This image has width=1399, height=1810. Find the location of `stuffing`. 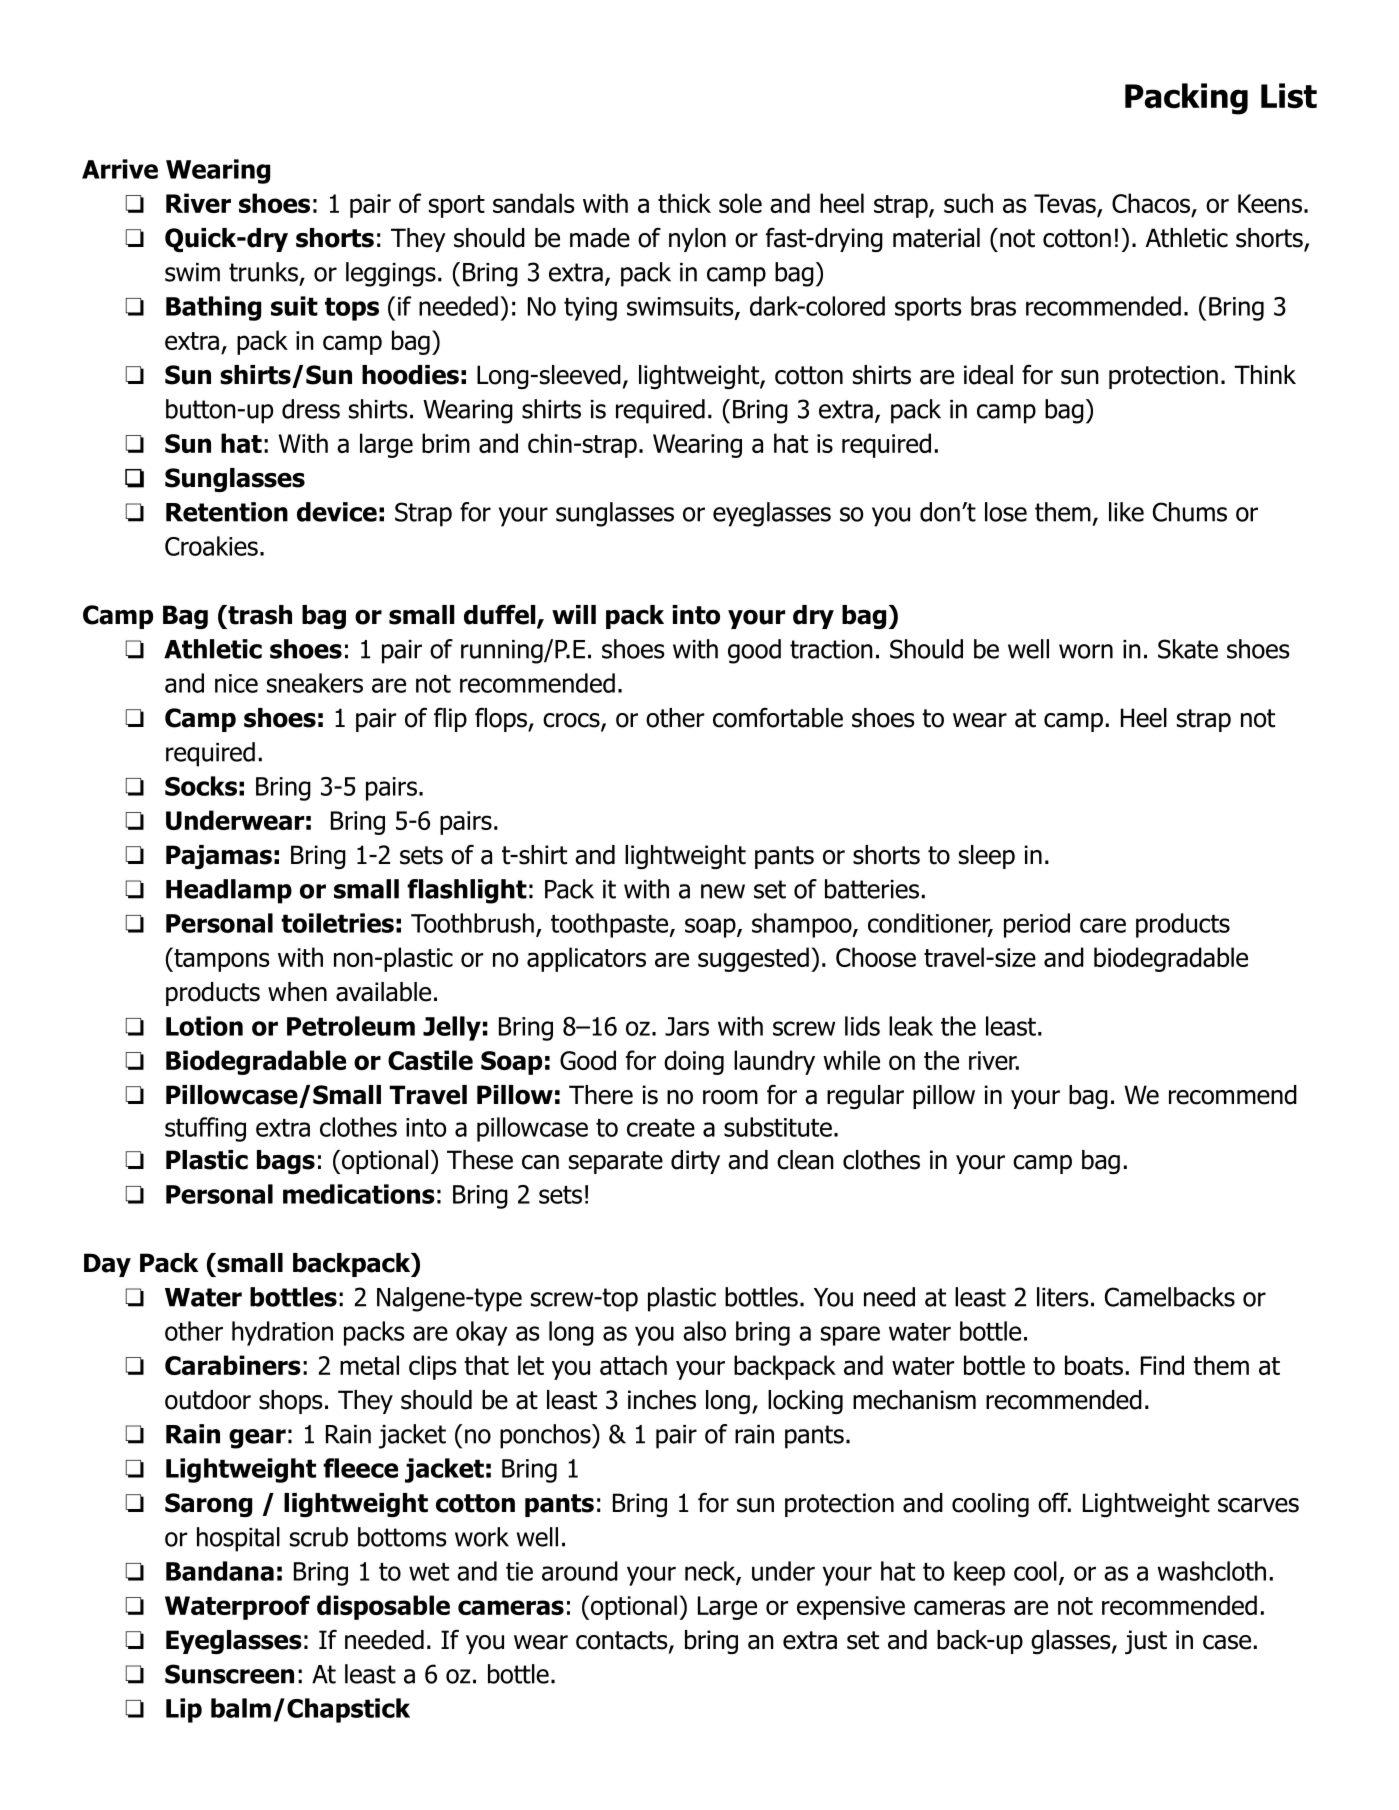

stuffing is located at coordinates (205, 1129).
